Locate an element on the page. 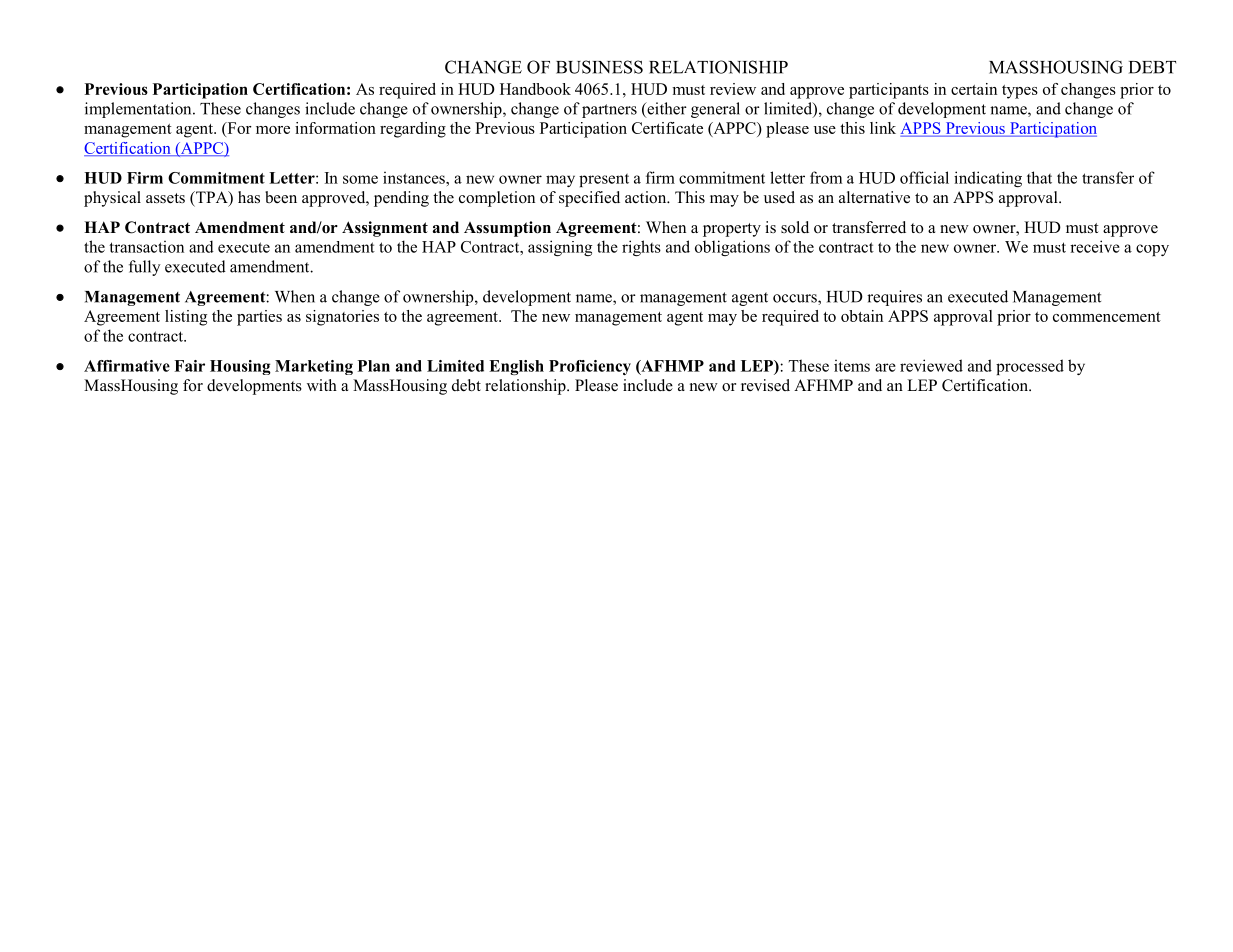 The image size is (1233, 952). BUSINESS is located at coordinates (599, 67).
